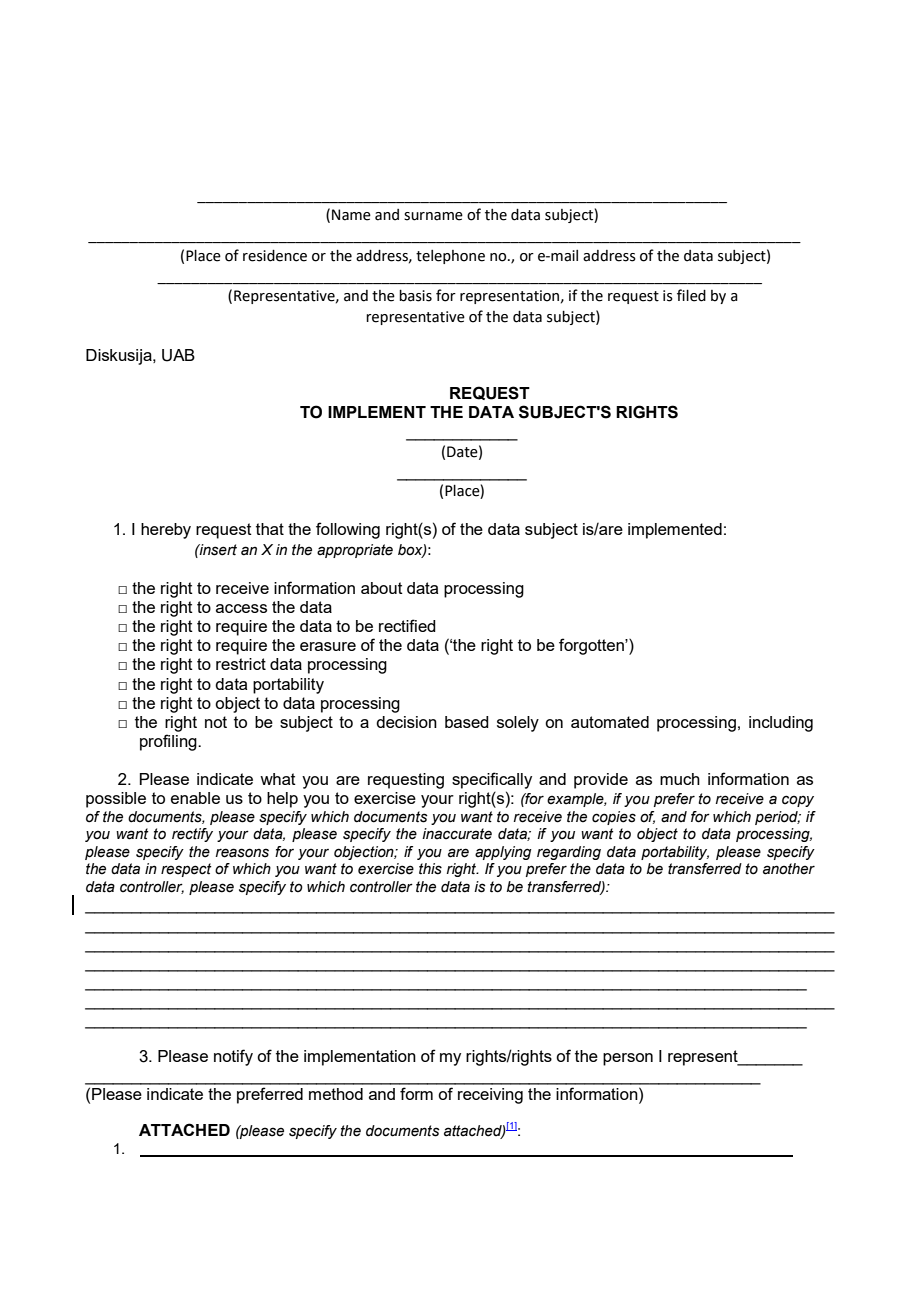 This page has height=1308, width=924. What do you see at coordinates (233, 1057) in the page?
I see `notify` at bounding box center [233, 1057].
